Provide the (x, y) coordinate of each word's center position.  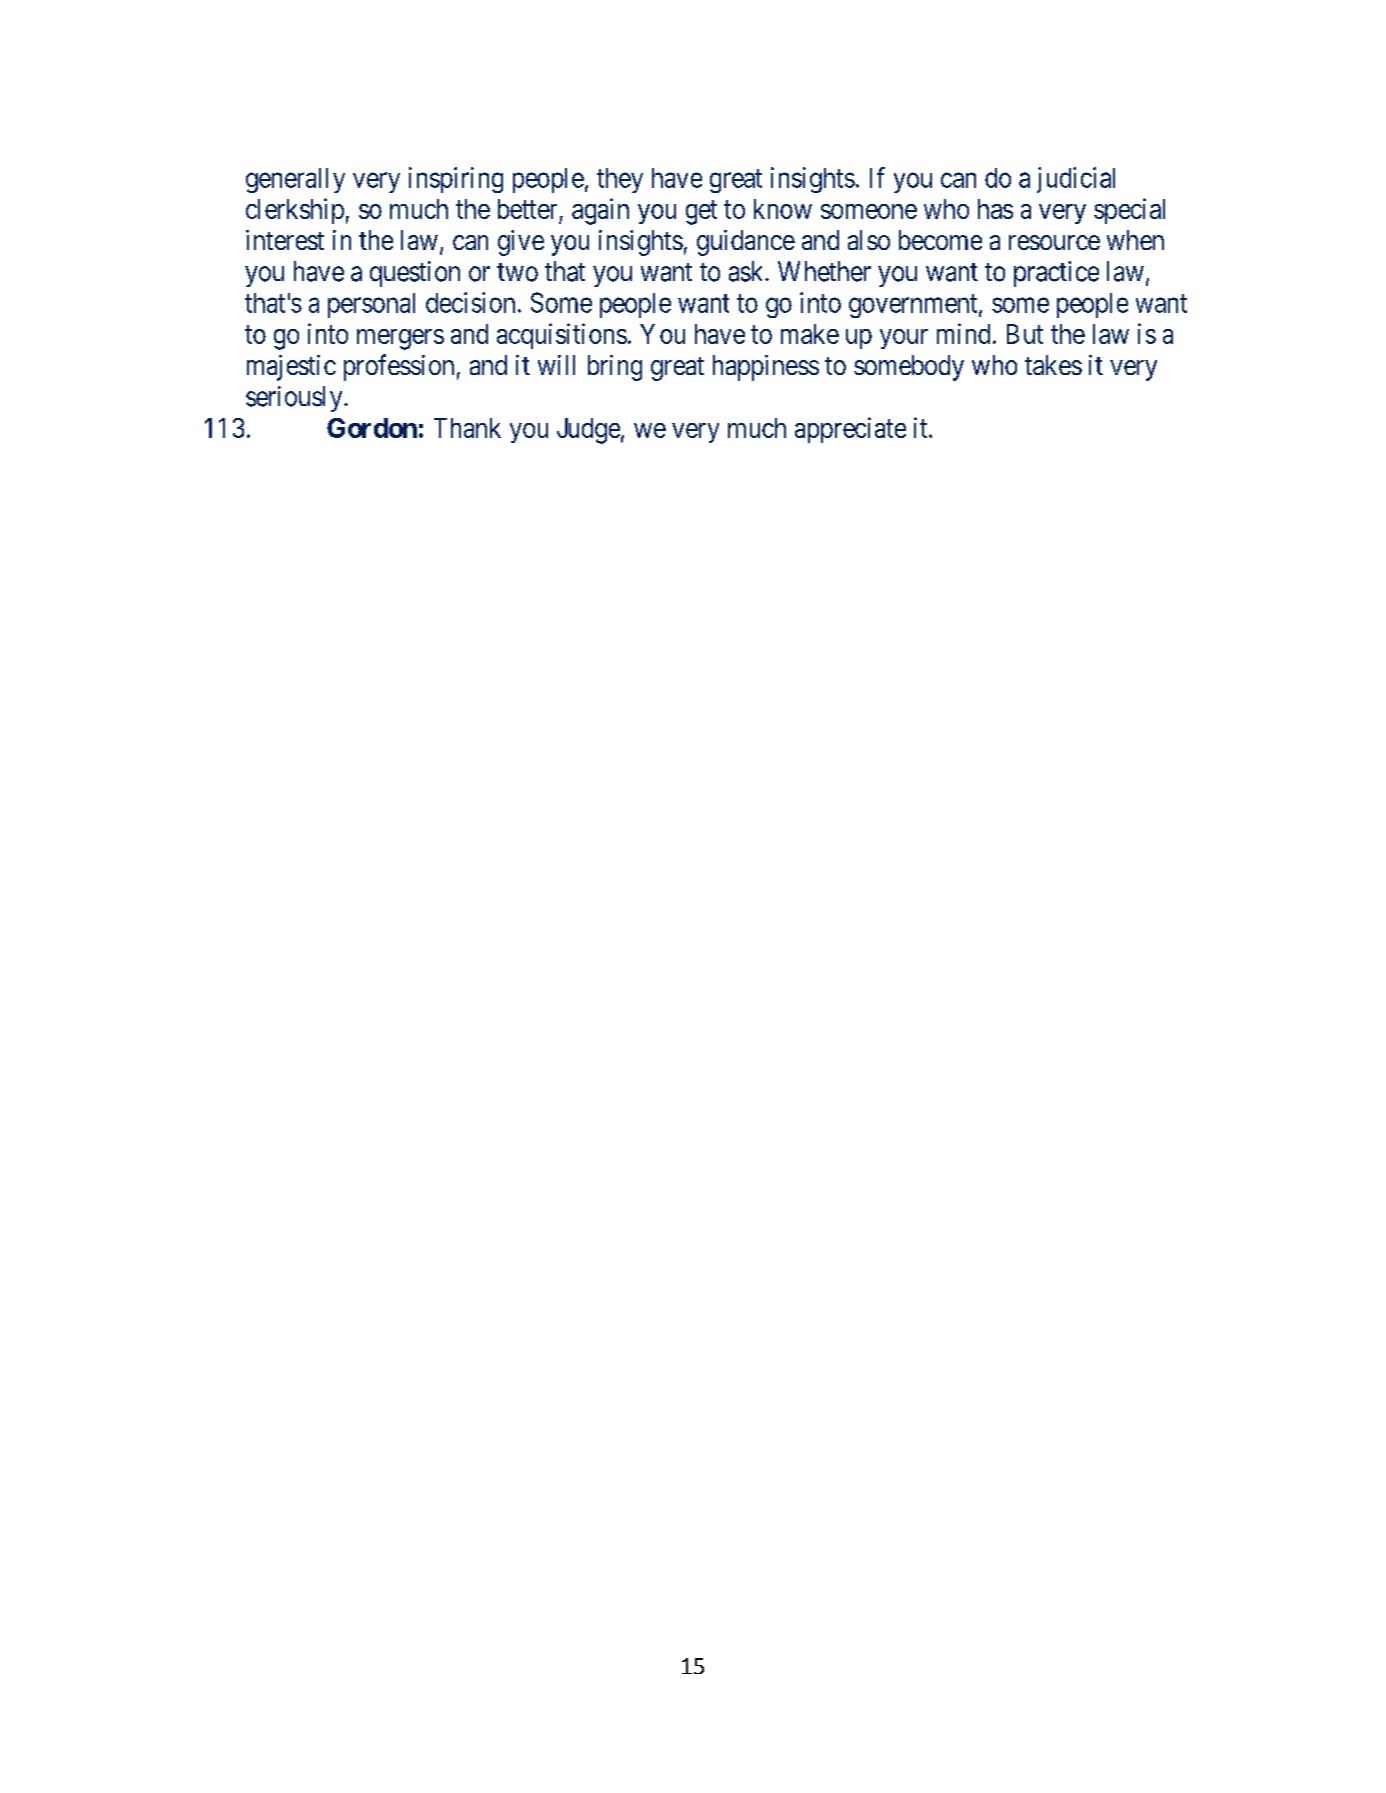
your (904, 339)
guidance (746, 243)
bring (615, 368)
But (1025, 334)
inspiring (456, 180)
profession (399, 367)
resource (1054, 242)
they (620, 180)
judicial (1076, 180)
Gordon (372, 428)
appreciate (850, 430)
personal (371, 305)
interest (285, 240)
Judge (588, 431)
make (810, 334)
